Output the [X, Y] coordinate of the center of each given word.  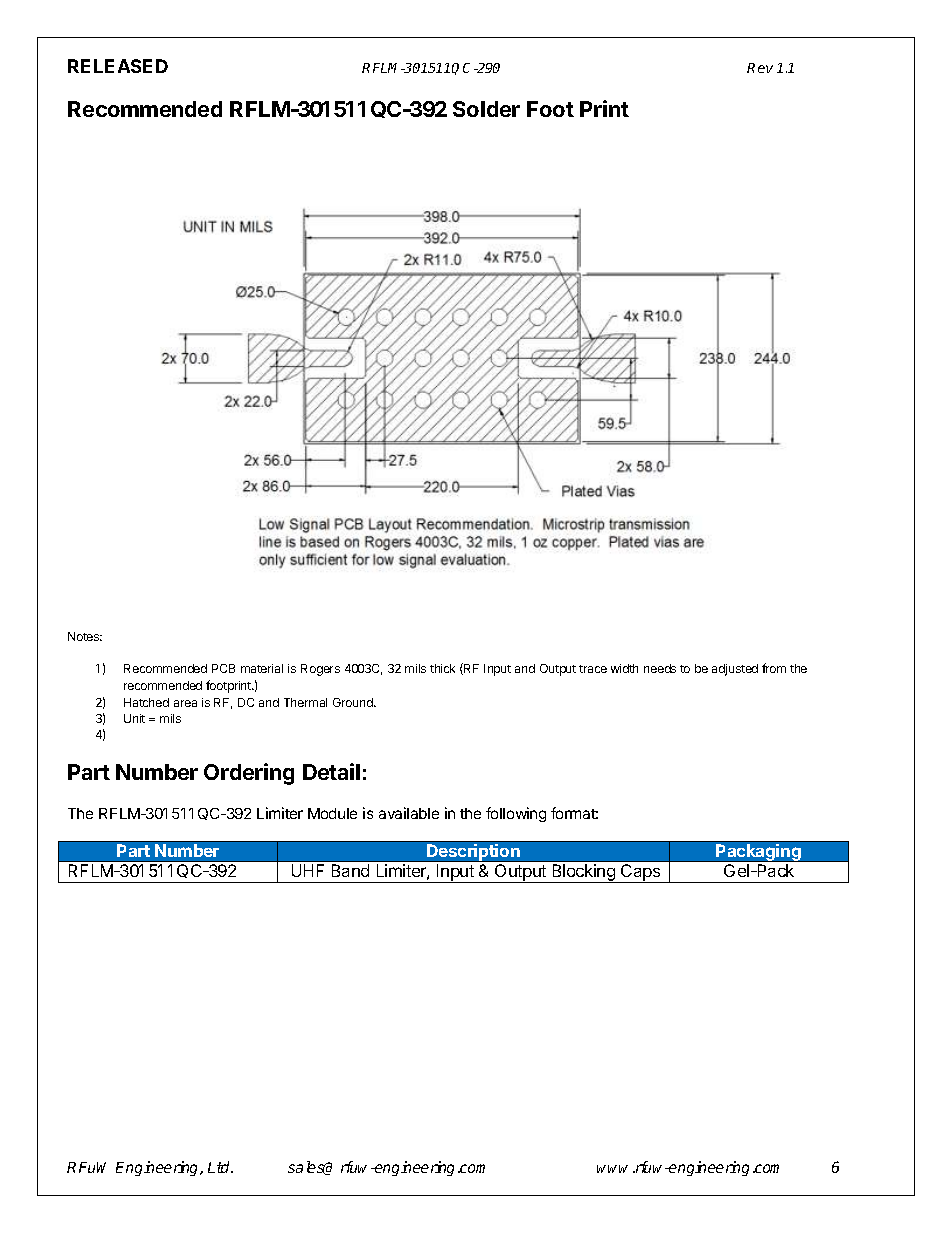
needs [660, 668]
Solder [486, 109]
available [409, 813]
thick [442, 668]
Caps [640, 873]
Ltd [220, 1167]
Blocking [583, 873]
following [516, 814]
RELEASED [118, 66]
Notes [85, 636]
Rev [760, 68]
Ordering [249, 774]
